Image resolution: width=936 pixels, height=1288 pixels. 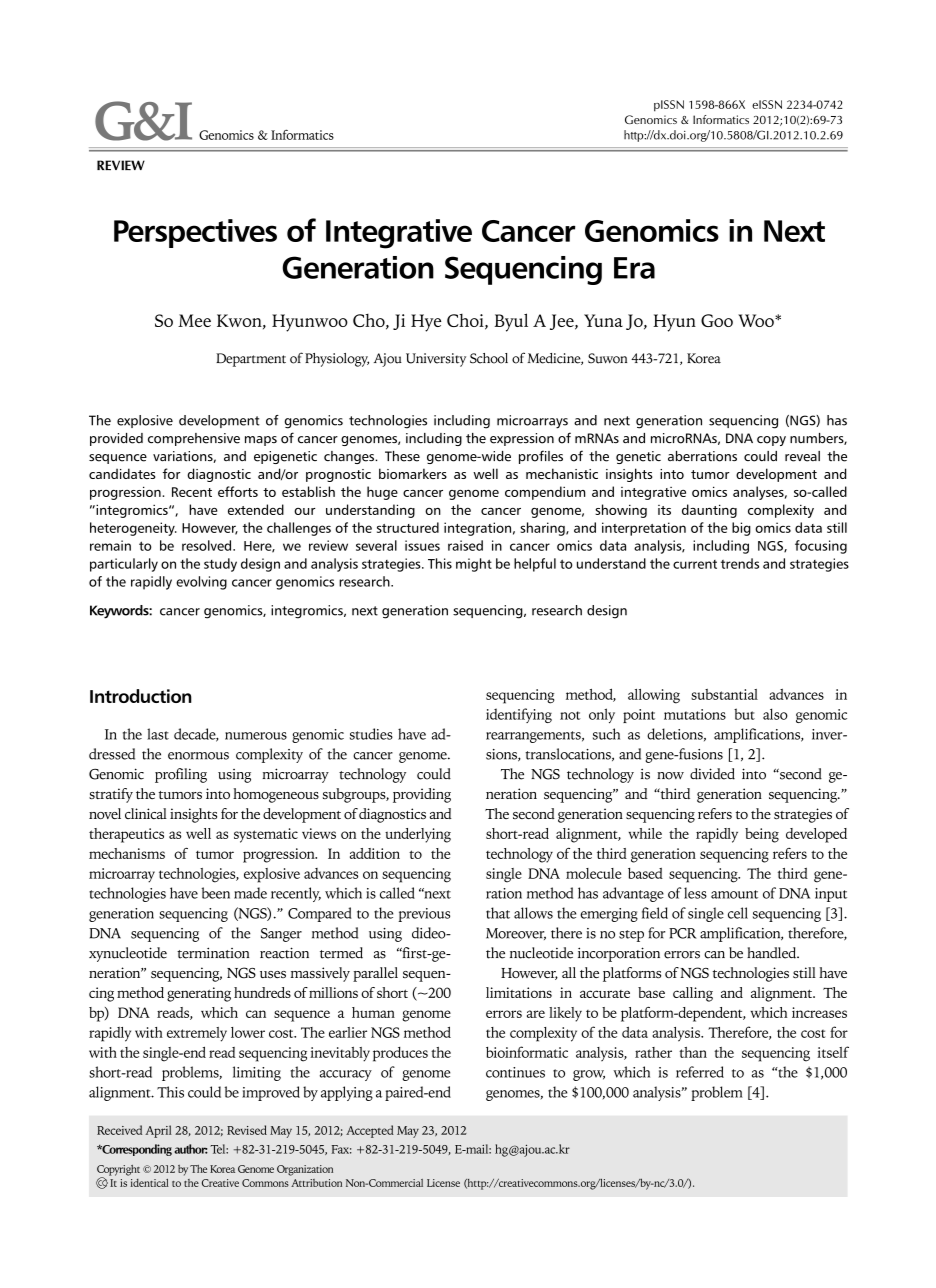 What do you see at coordinates (426, 323) in the screenshot?
I see `Hye` at bounding box center [426, 323].
